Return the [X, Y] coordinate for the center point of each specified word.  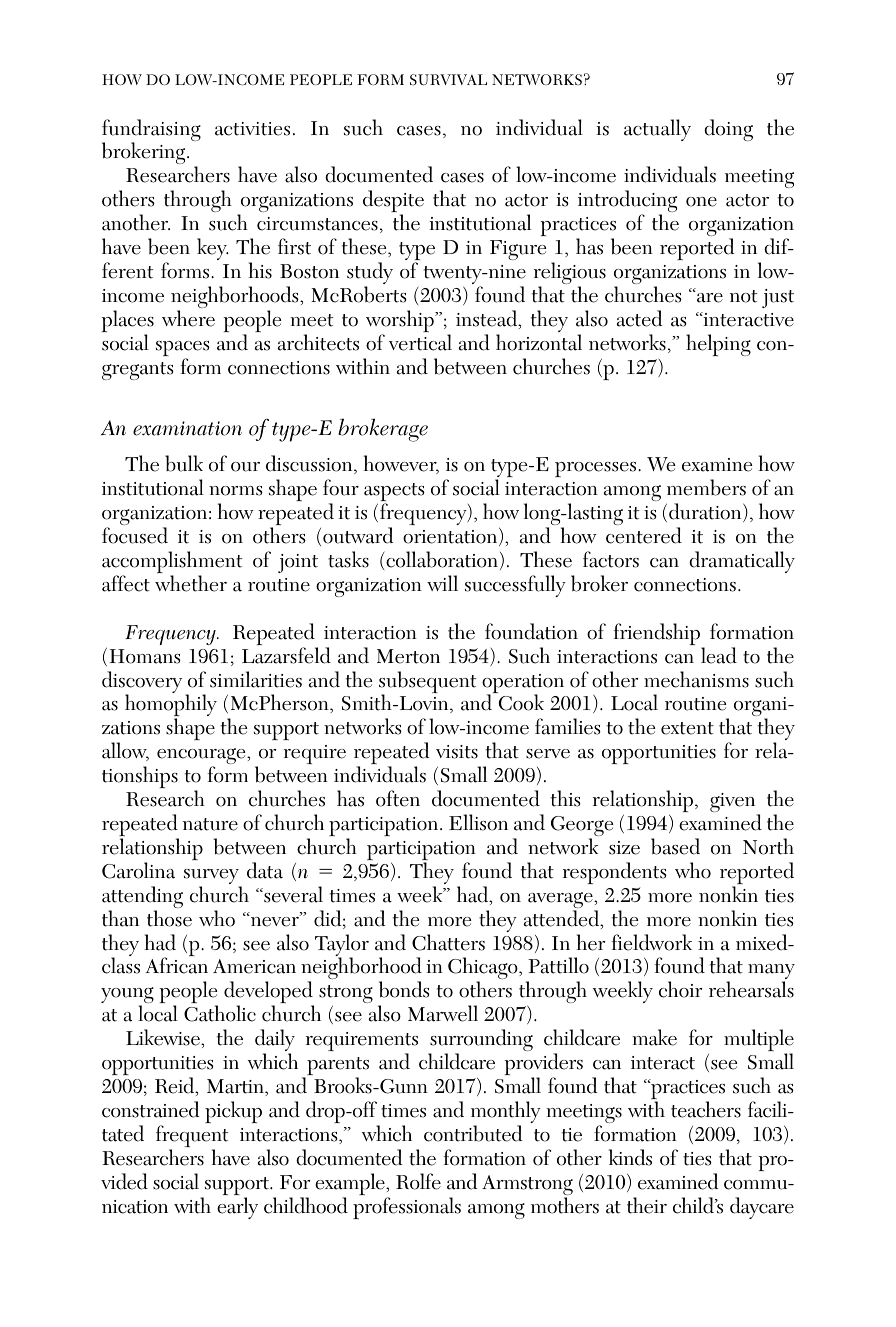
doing [728, 130]
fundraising [151, 131]
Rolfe [418, 1181]
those [169, 918]
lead [719, 655]
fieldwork [652, 942]
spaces [183, 350]
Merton [408, 656]
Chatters [448, 942]
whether [191, 583]
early [237, 1208]
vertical [420, 342]
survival [448, 80]
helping [718, 345]
